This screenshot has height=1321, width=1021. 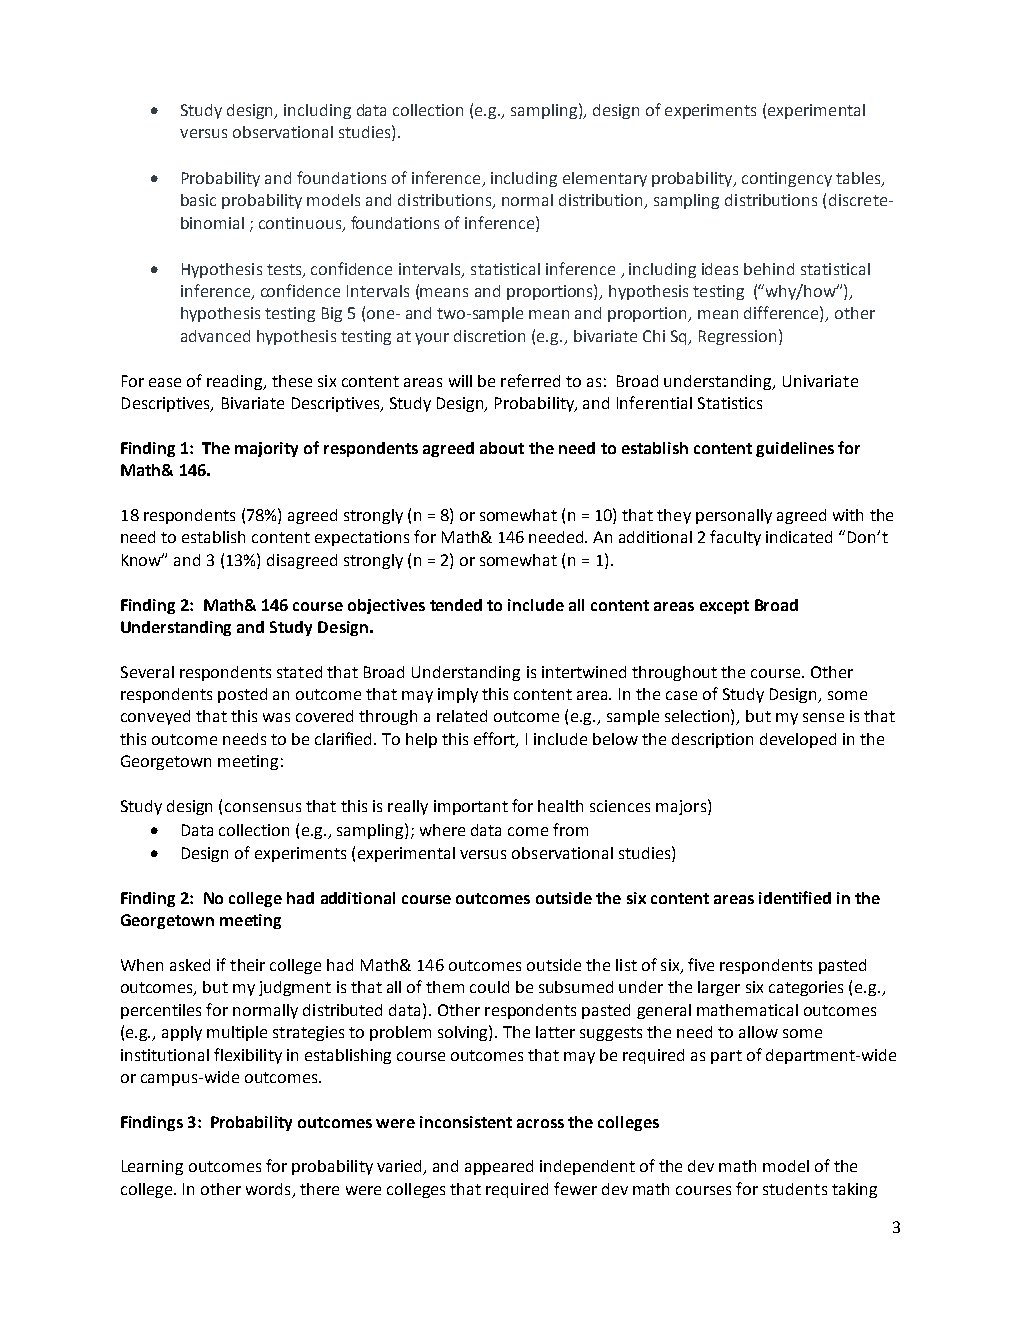 I want to click on students, so click(x=795, y=1189).
